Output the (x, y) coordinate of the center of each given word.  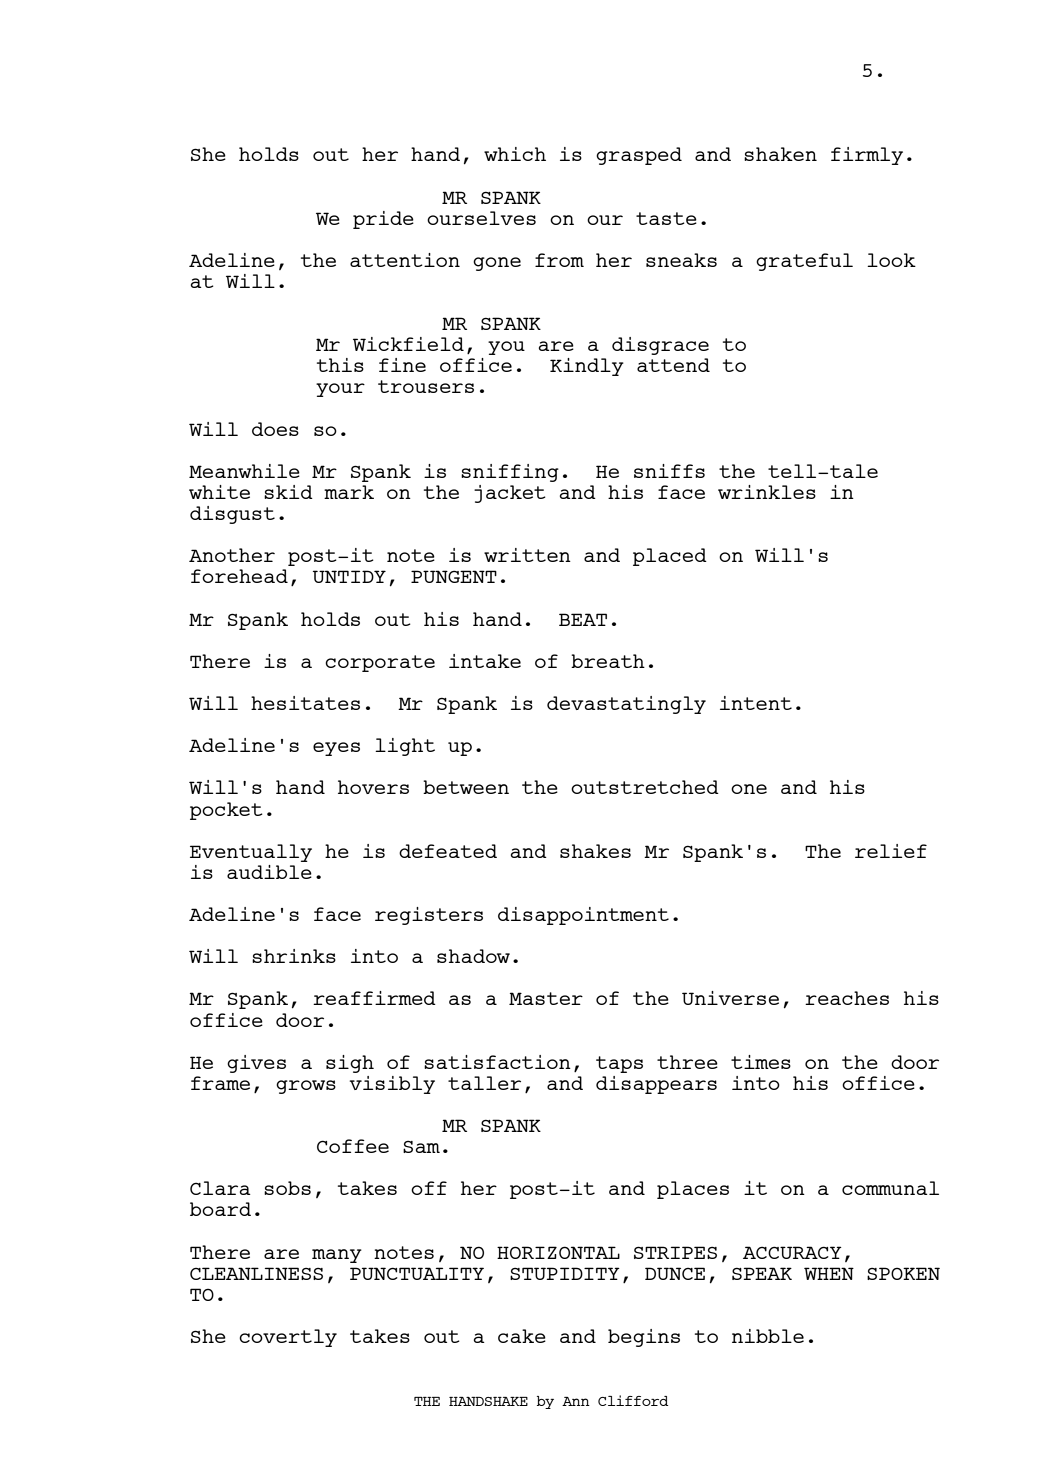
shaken (780, 154)
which (515, 154)
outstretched (645, 787)
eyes (336, 749)
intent (756, 703)
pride (383, 220)
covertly (288, 1338)
